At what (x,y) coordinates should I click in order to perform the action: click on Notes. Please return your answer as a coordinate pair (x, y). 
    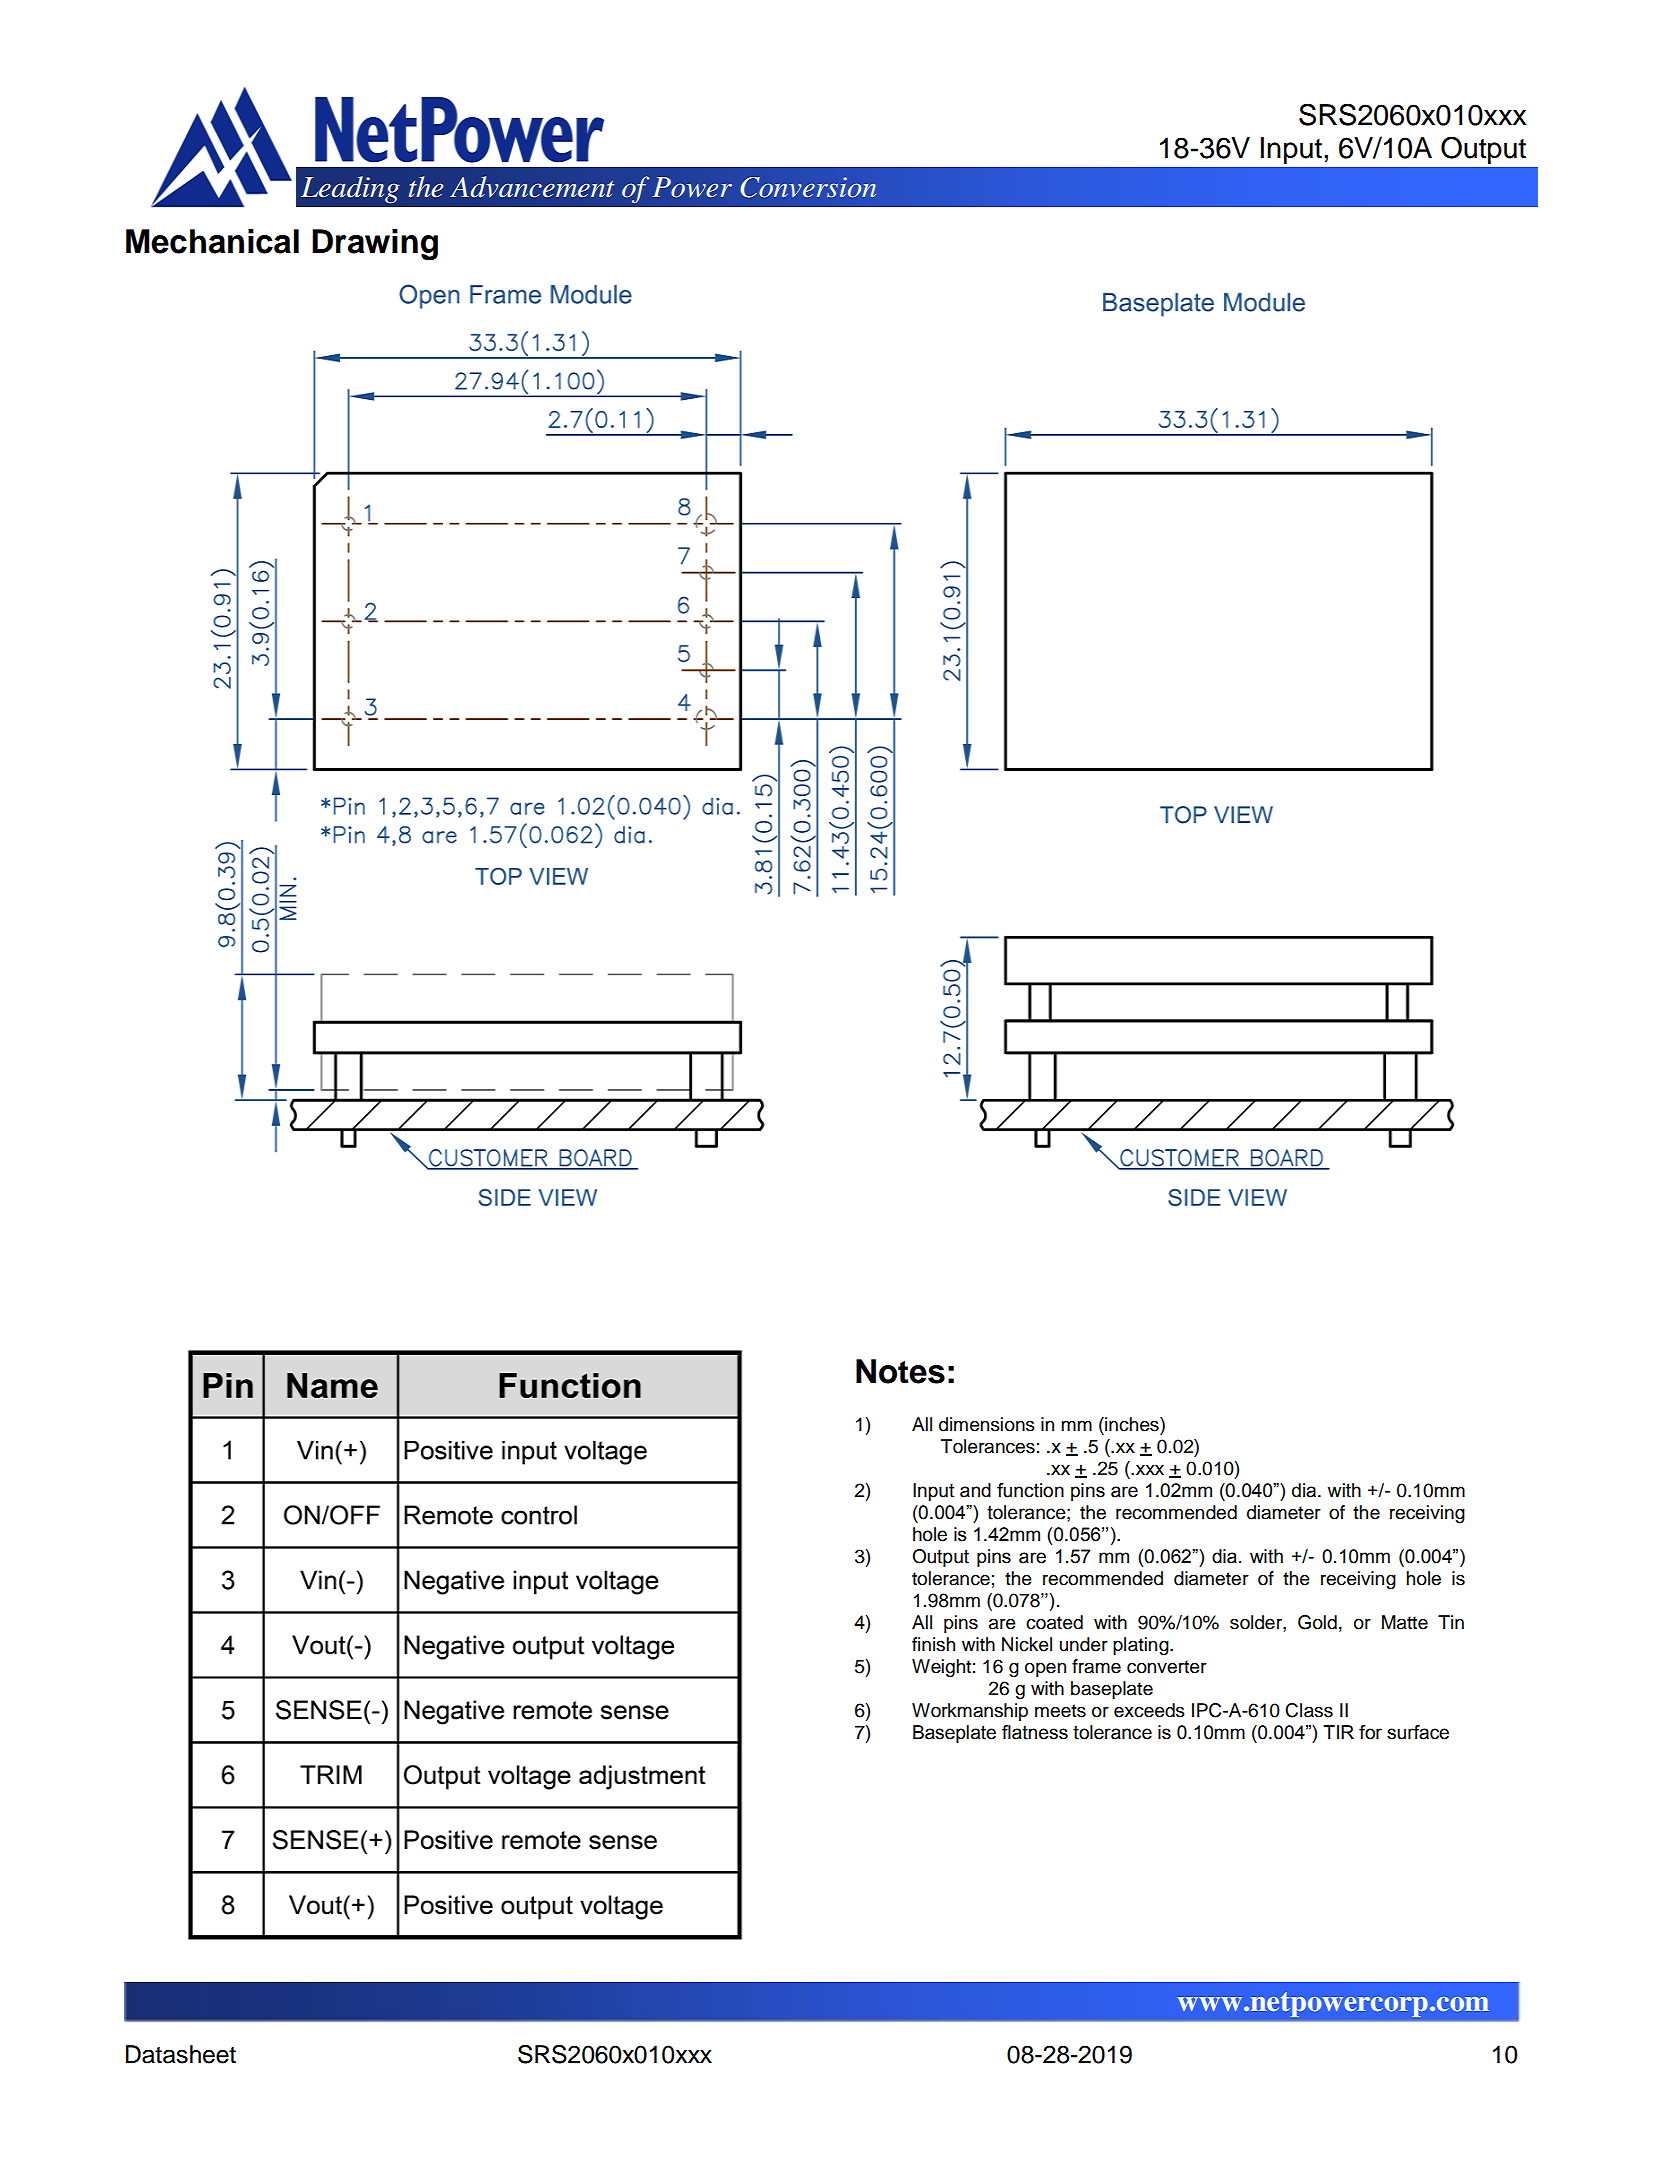
    Looking at the image, I should click on (900, 1371).
